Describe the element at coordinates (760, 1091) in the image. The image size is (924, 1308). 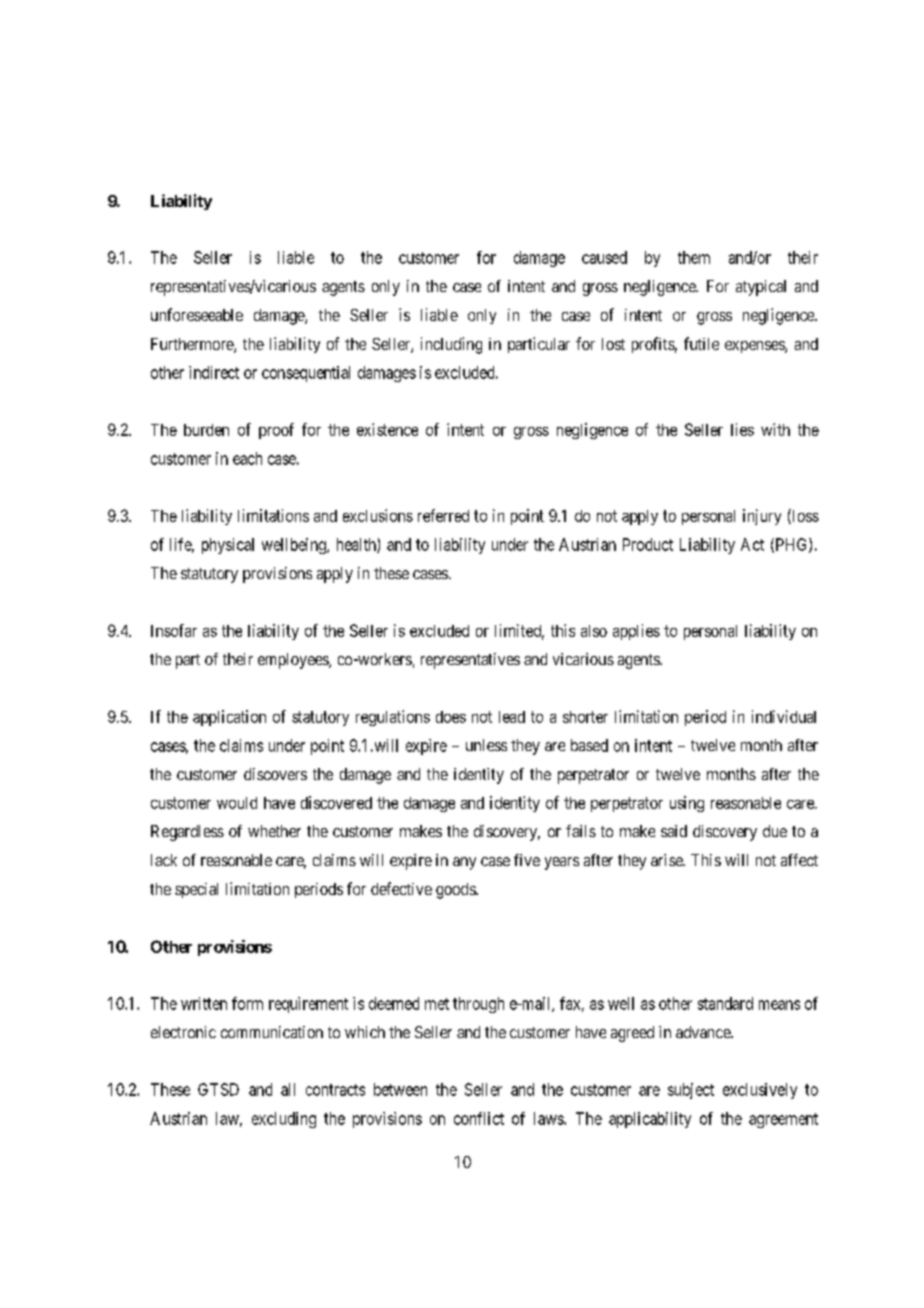
I see `exclusively` at that location.
